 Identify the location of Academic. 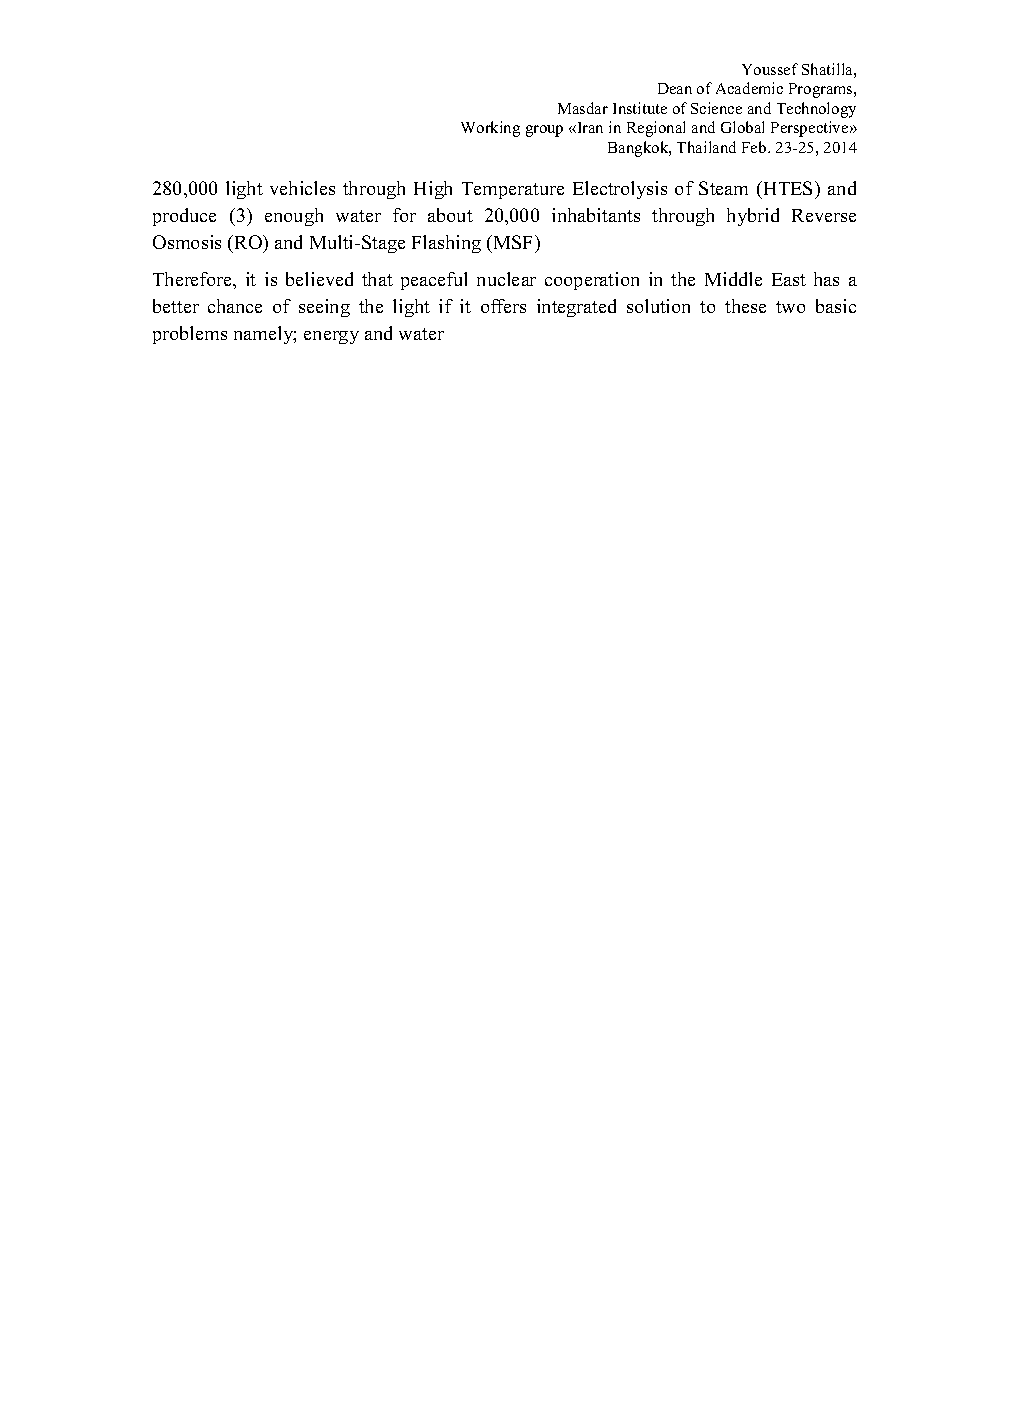
(749, 88).
